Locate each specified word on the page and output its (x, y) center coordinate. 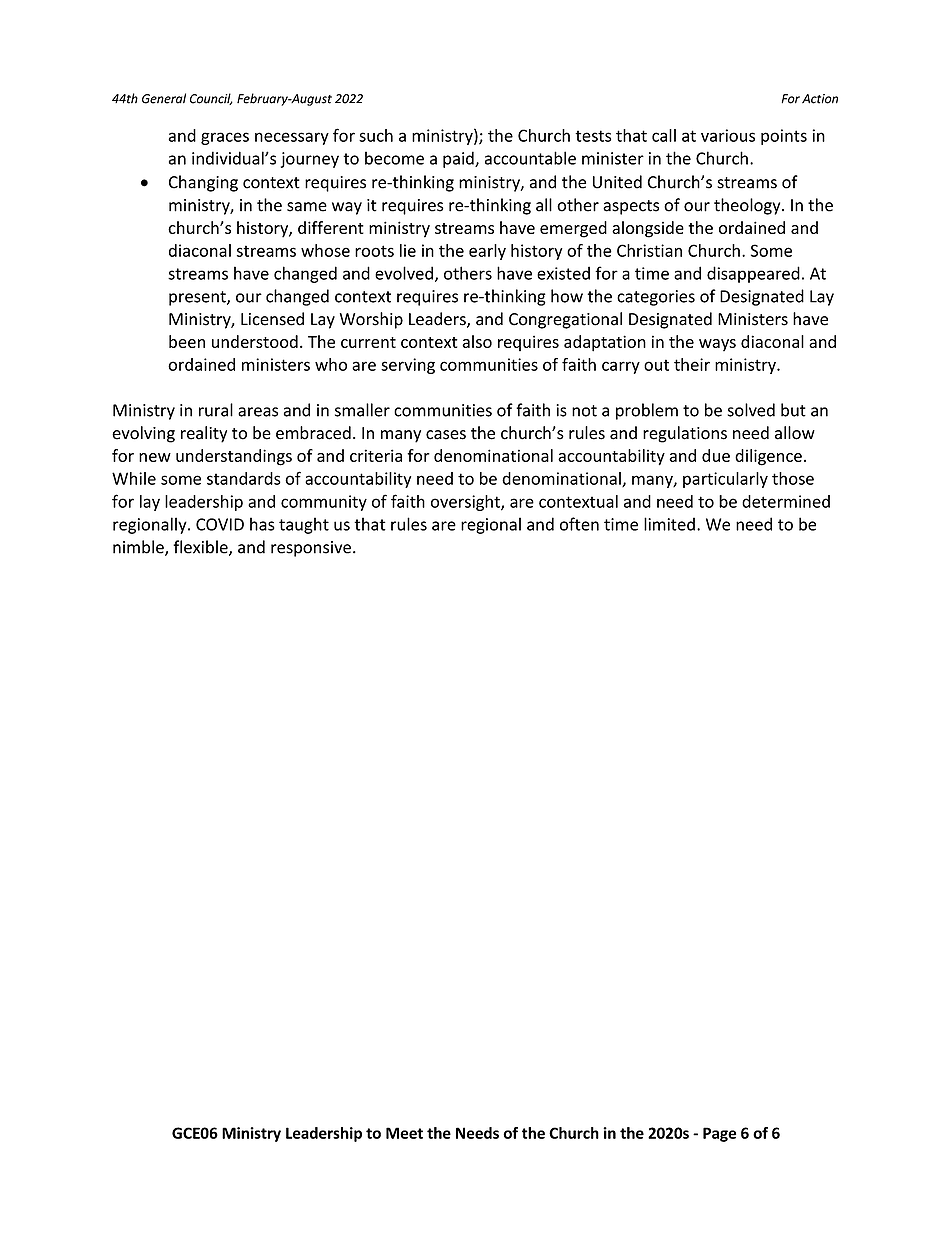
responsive (311, 549)
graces (225, 138)
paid (459, 159)
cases (446, 435)
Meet (404, 1133)
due (716, 455)
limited (669, 524)
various (728, 135)
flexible (201, 548)
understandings (234, 457)
